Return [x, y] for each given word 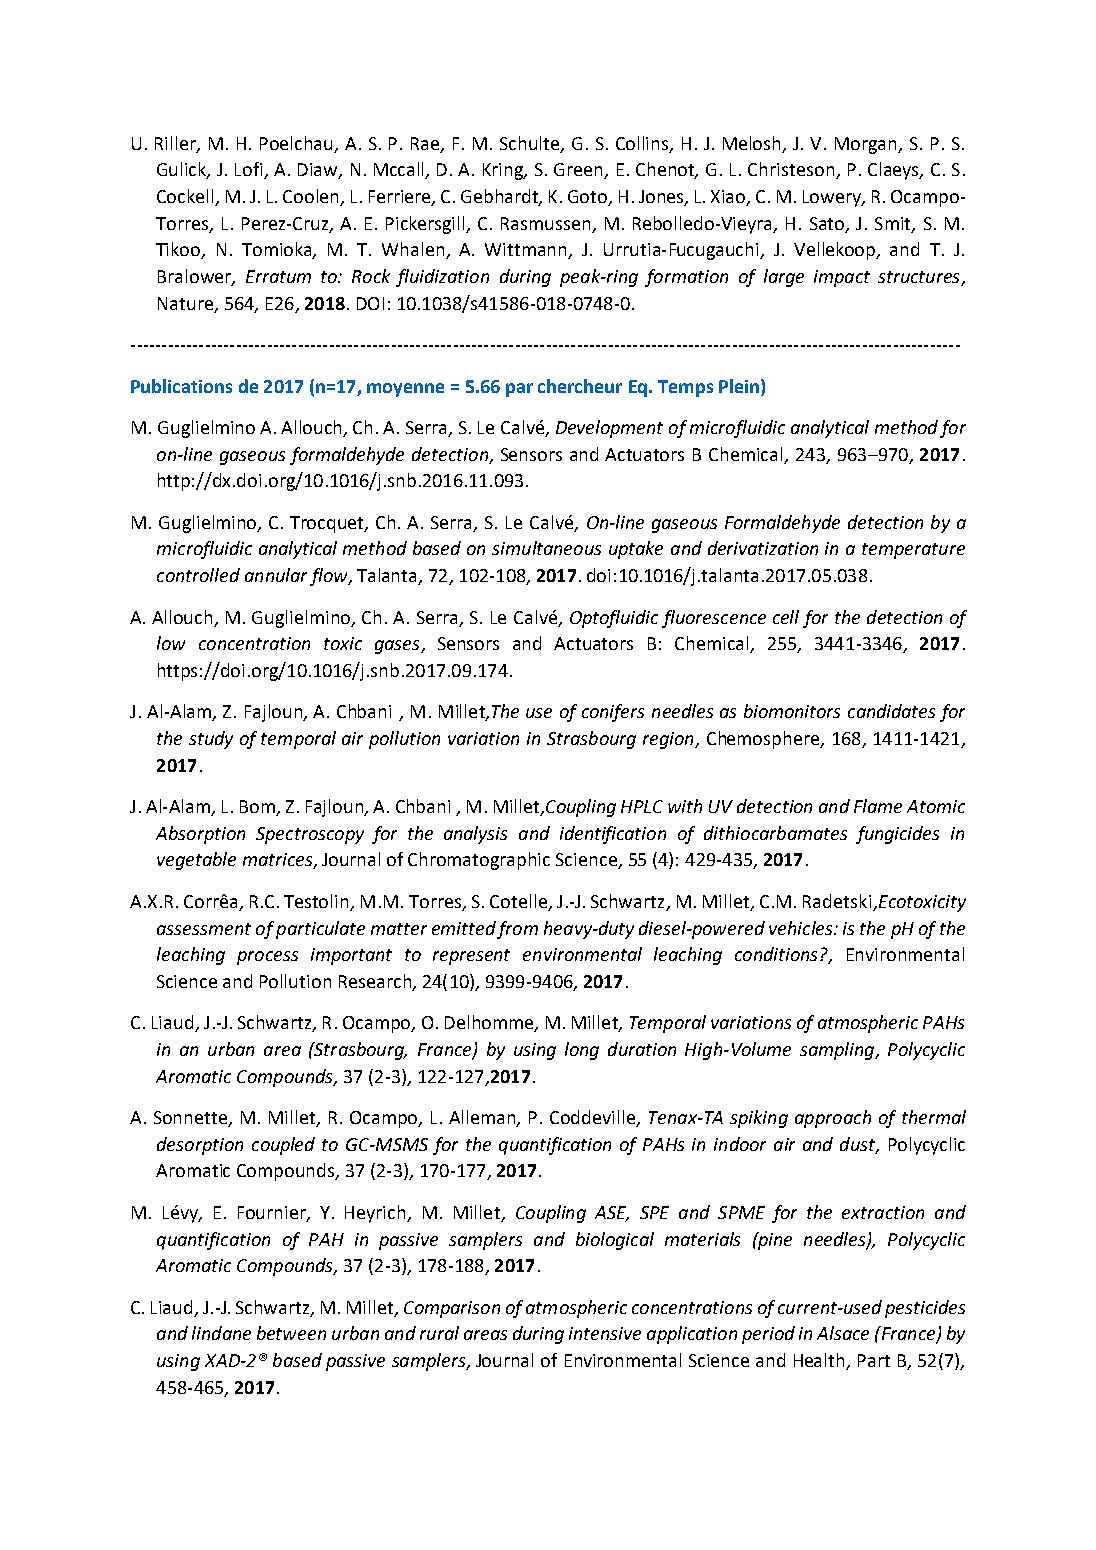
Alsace [843, 1333]
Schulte [531, 144]
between [291, 1333]
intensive [605, 1333]
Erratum [278, 276]
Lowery [833, 198]
